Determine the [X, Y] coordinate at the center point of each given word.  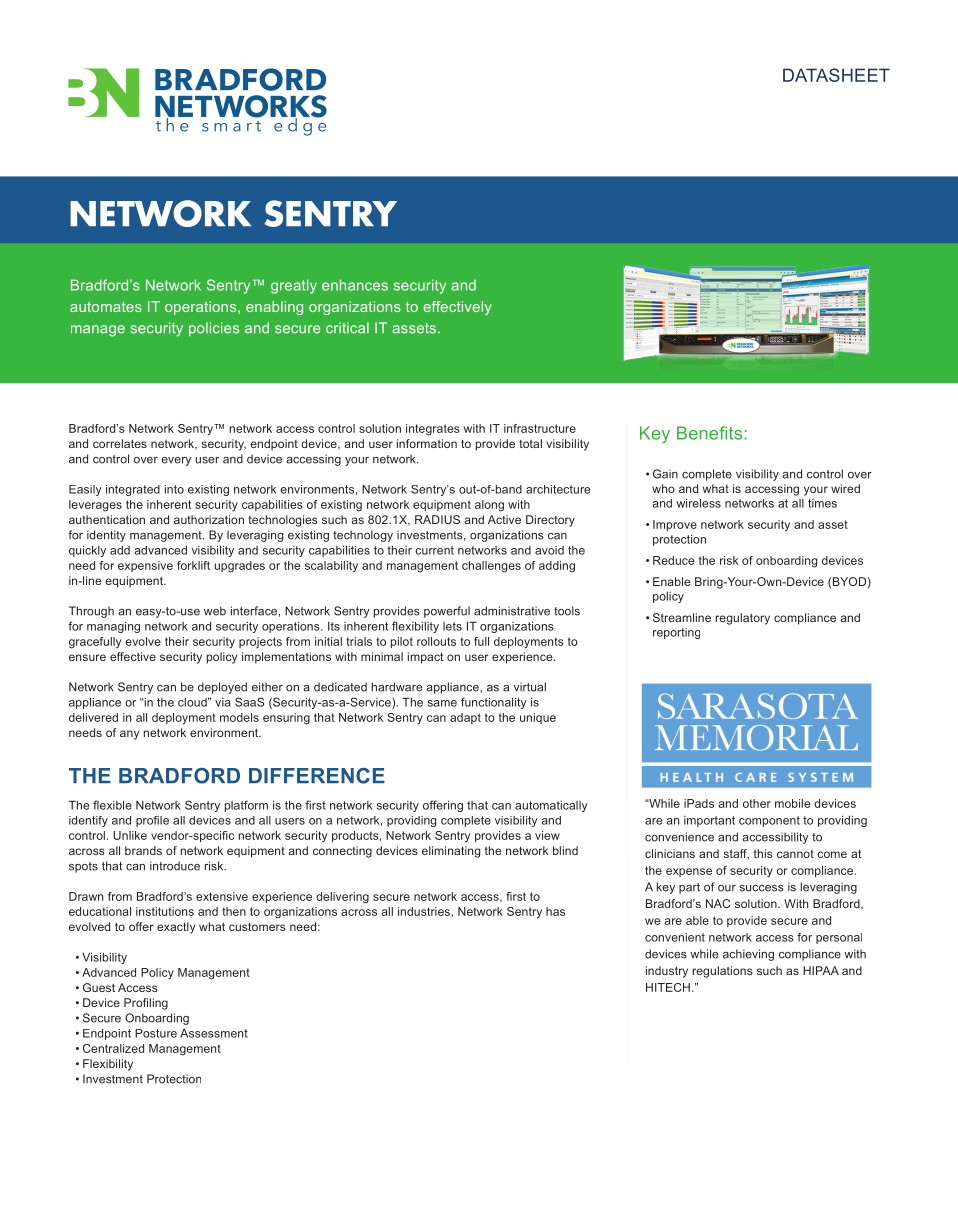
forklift [193, 565]
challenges [491, 567]
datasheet [836, 75]
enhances [355, 285]
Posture [156, 1033]
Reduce [673, 560]
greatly [294, 286]
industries [425, 911]
